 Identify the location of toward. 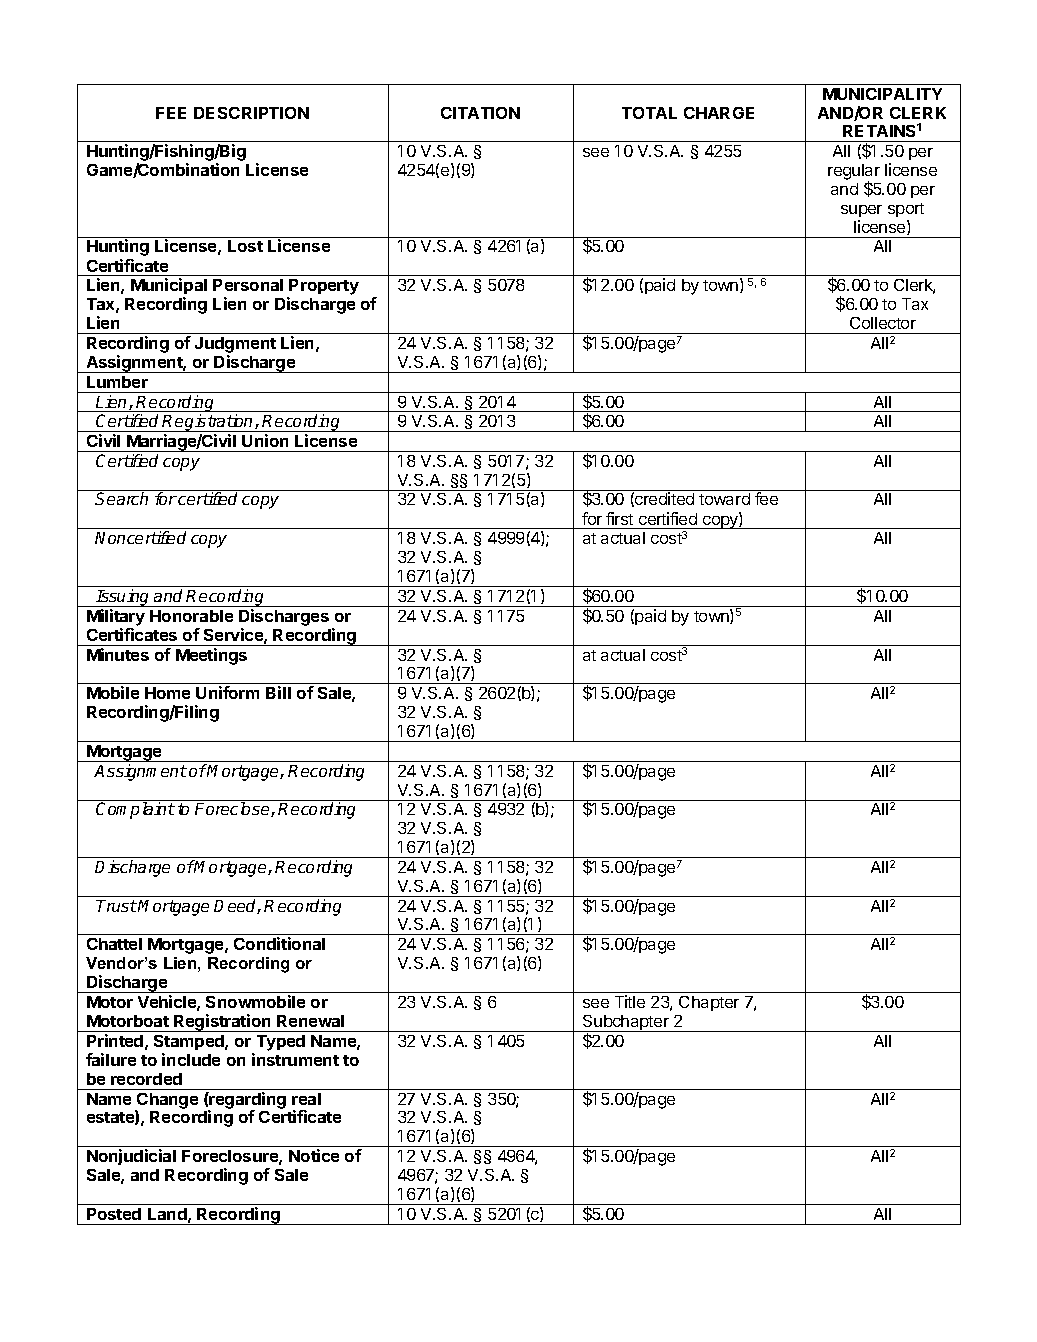
(724, 499).
